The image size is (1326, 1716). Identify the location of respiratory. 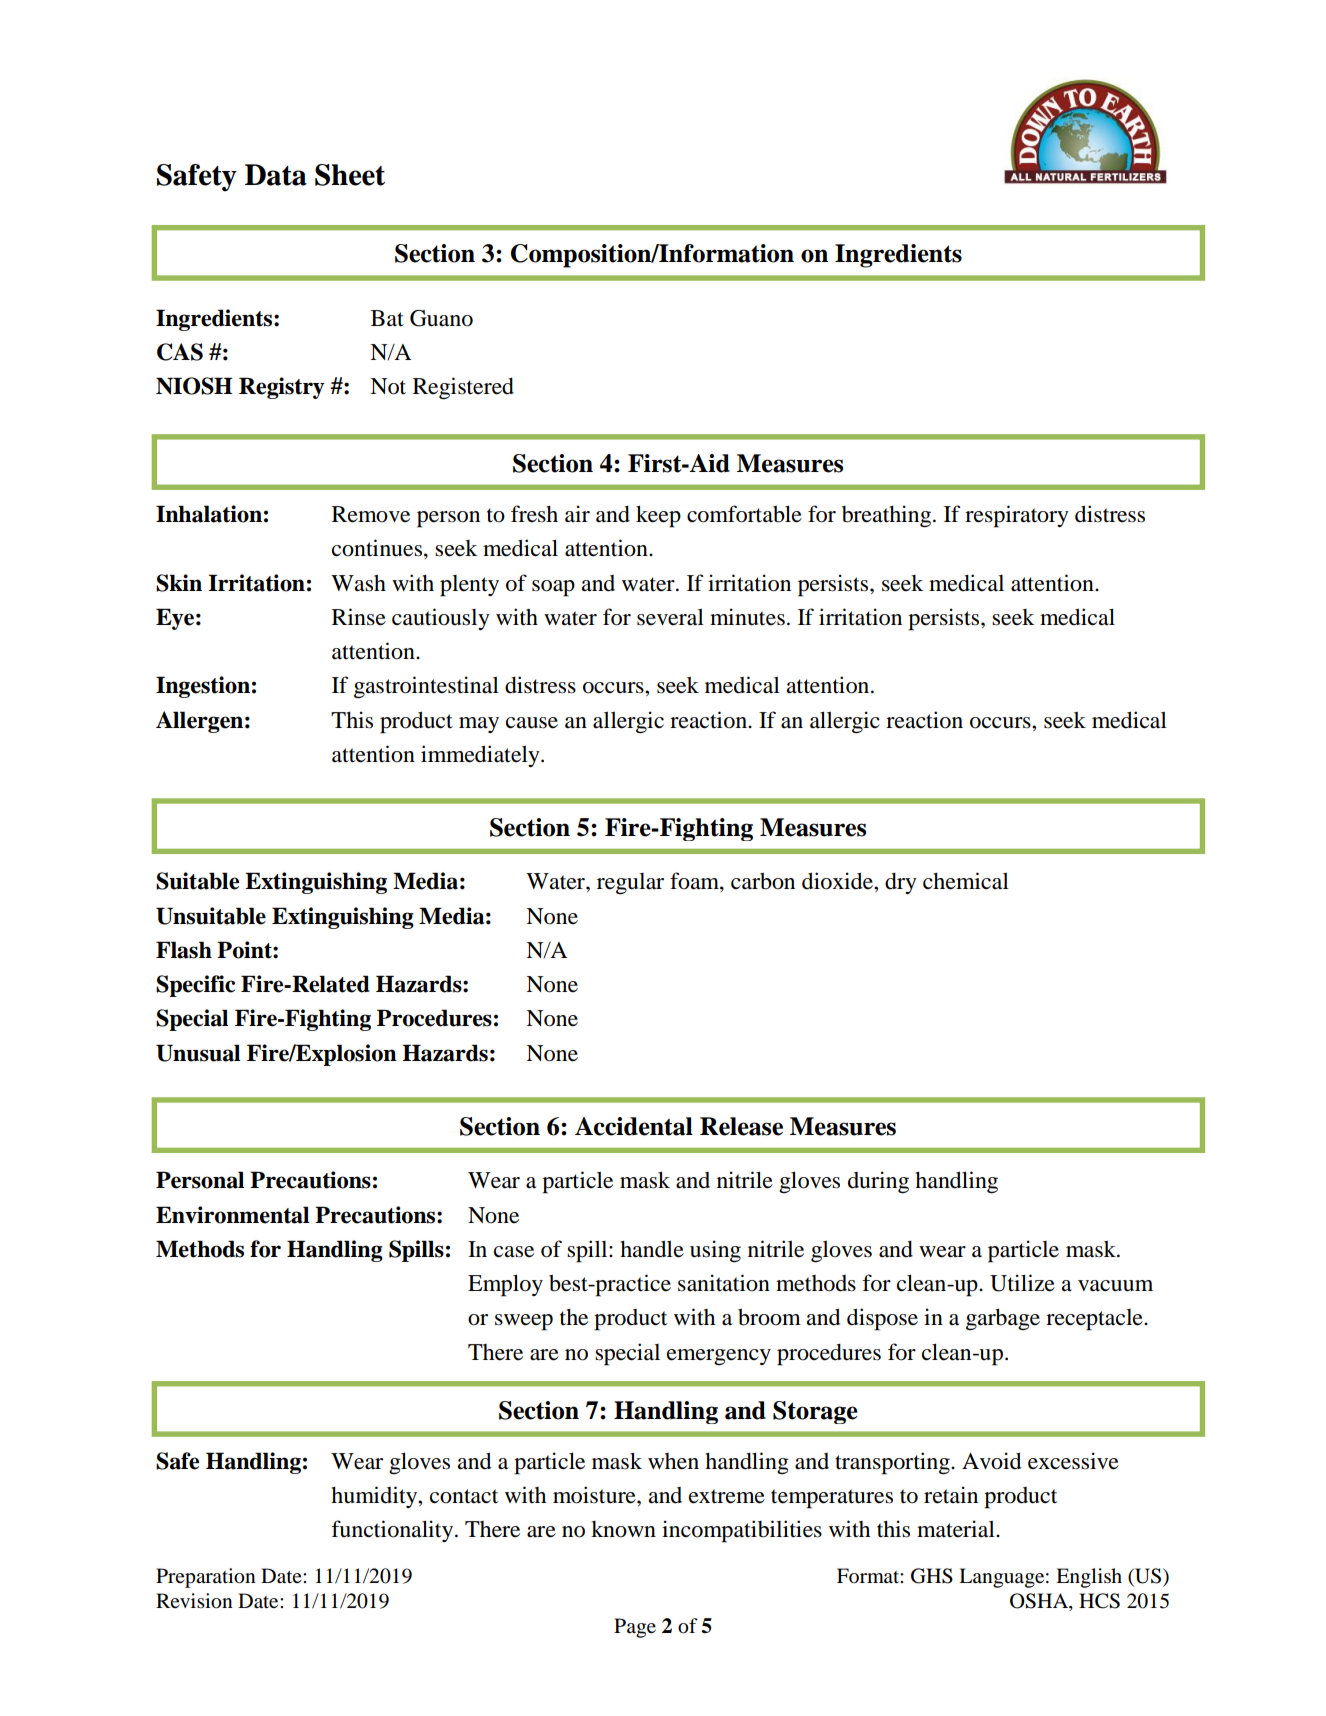
(1017, 516).
